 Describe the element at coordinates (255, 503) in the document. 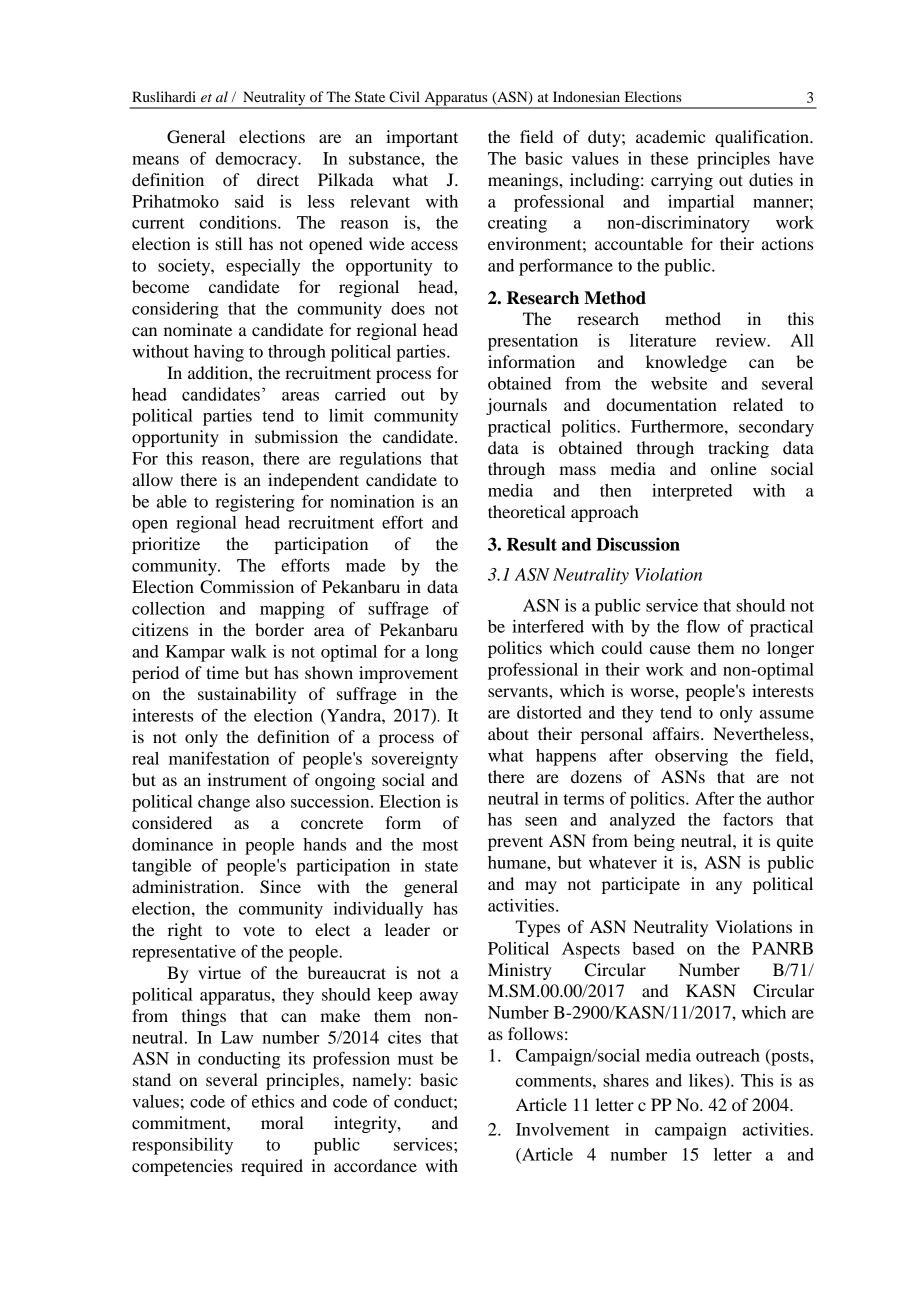

I see `registering` at that location.
